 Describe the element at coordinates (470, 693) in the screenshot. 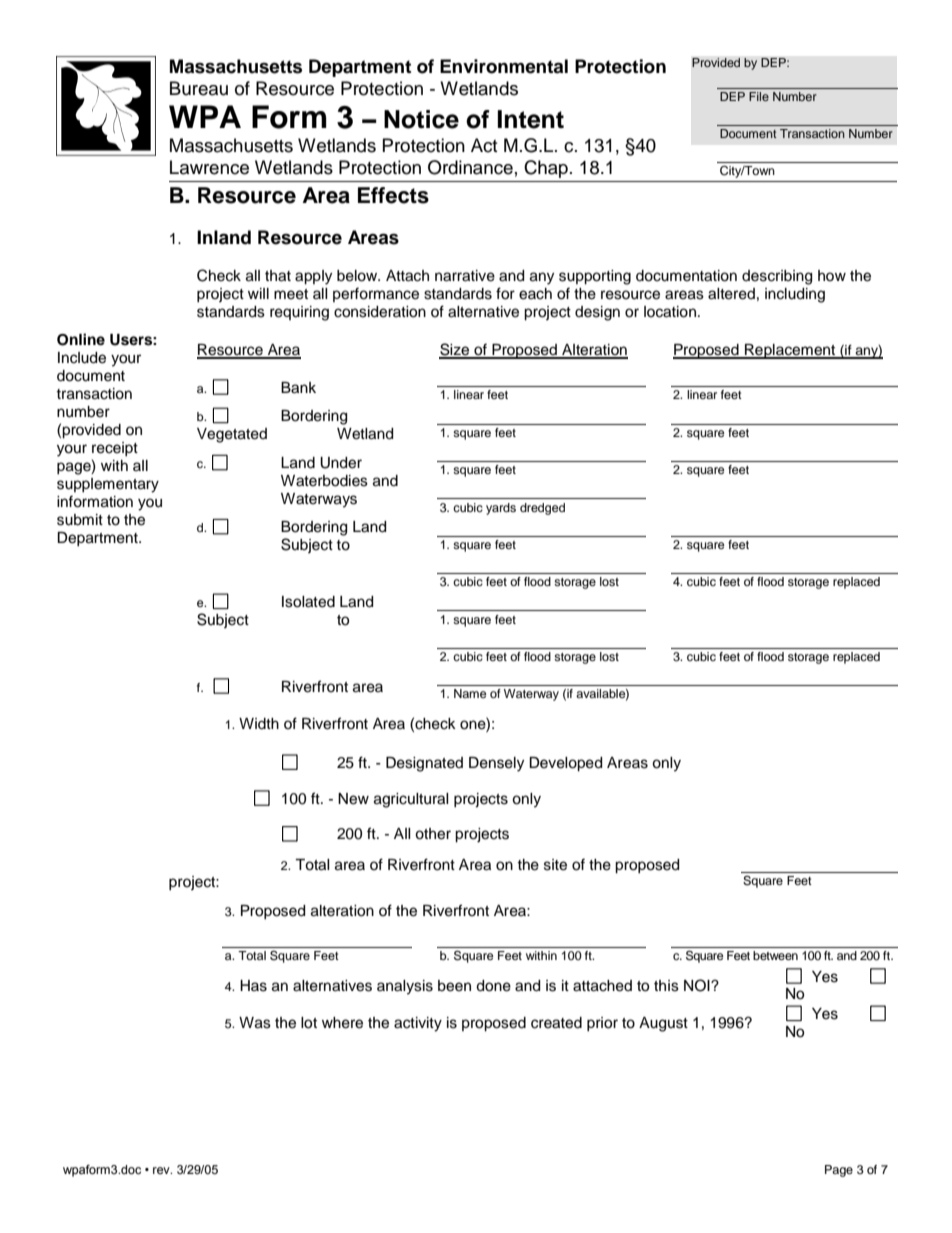

I see `Name` at that location.
